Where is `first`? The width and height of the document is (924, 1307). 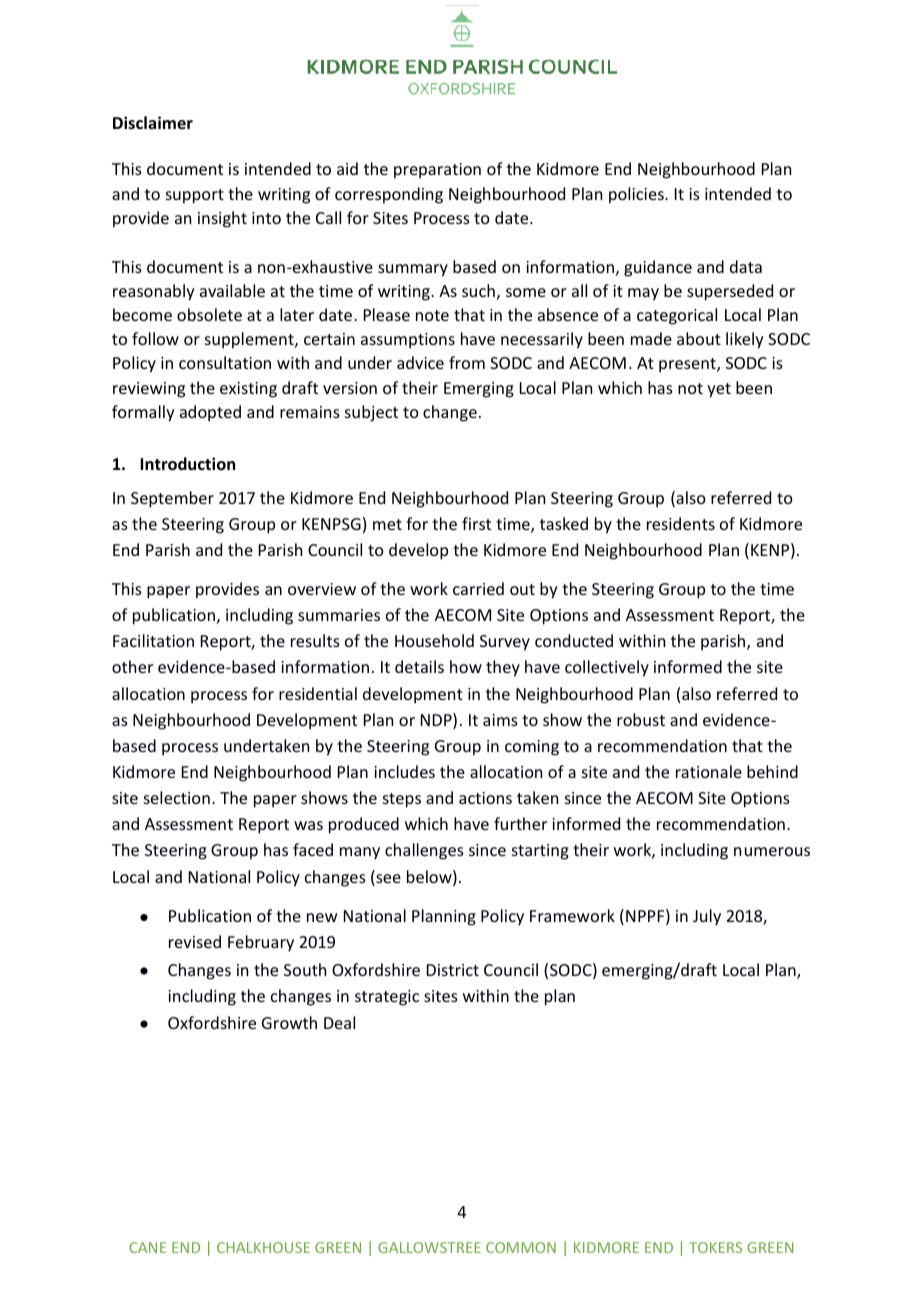 first is located at coordinates (476, 523).
